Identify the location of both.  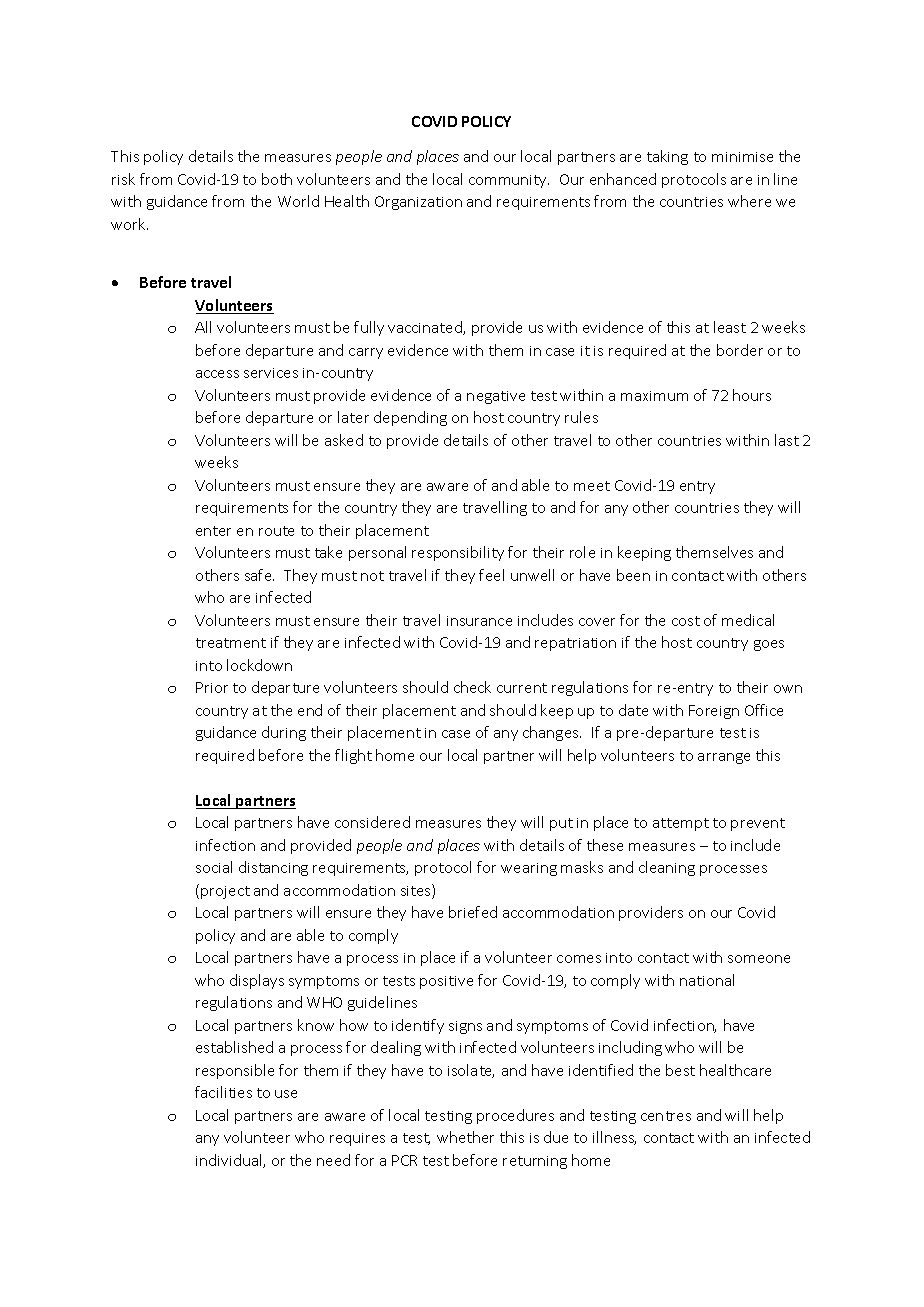
(277, 179).
